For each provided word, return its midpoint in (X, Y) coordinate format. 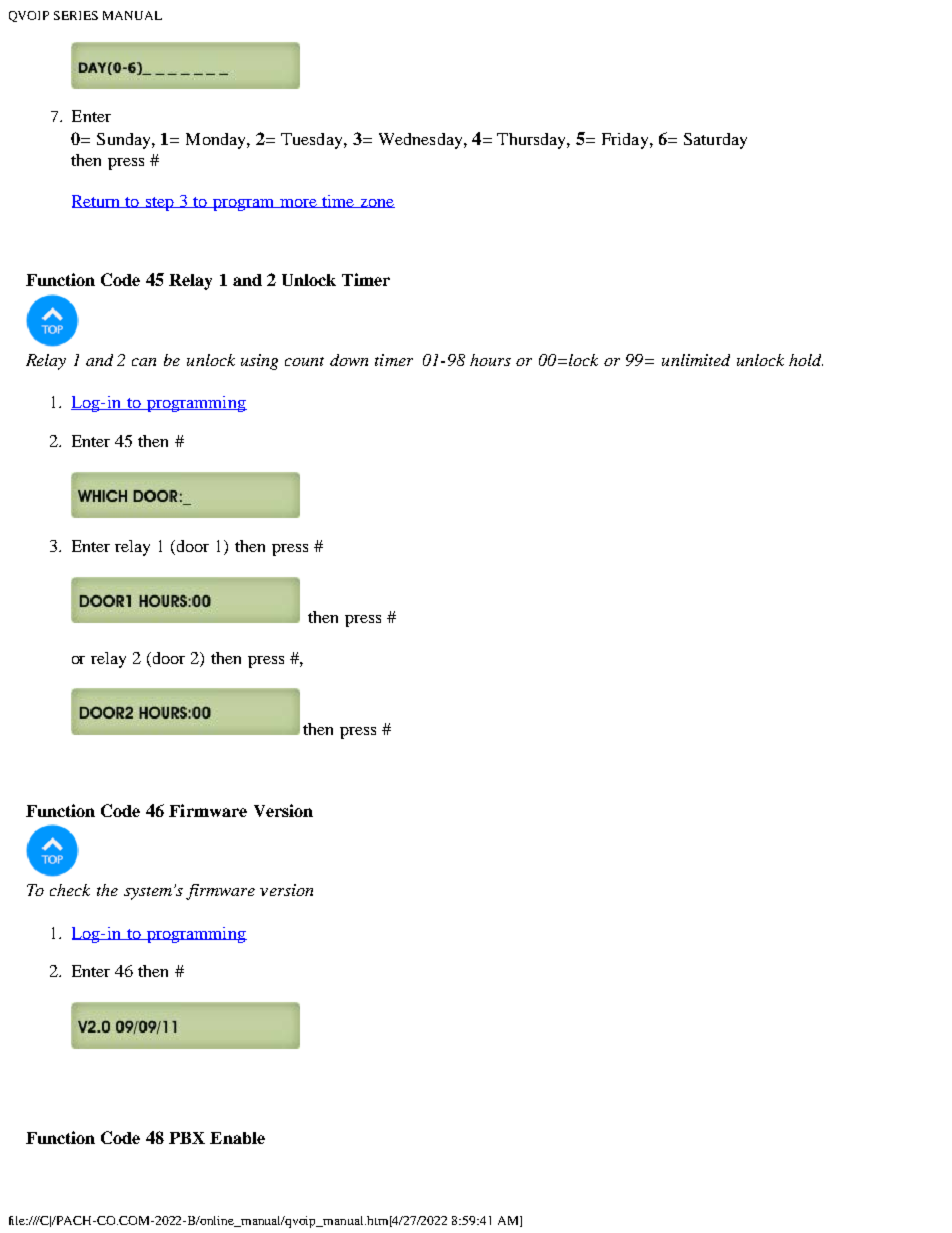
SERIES (76, 15)
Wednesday (422, 141)
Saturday (715, 141)
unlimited (696, 360)
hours (490, 360)
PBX (187, 1138)
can (144, 362)
